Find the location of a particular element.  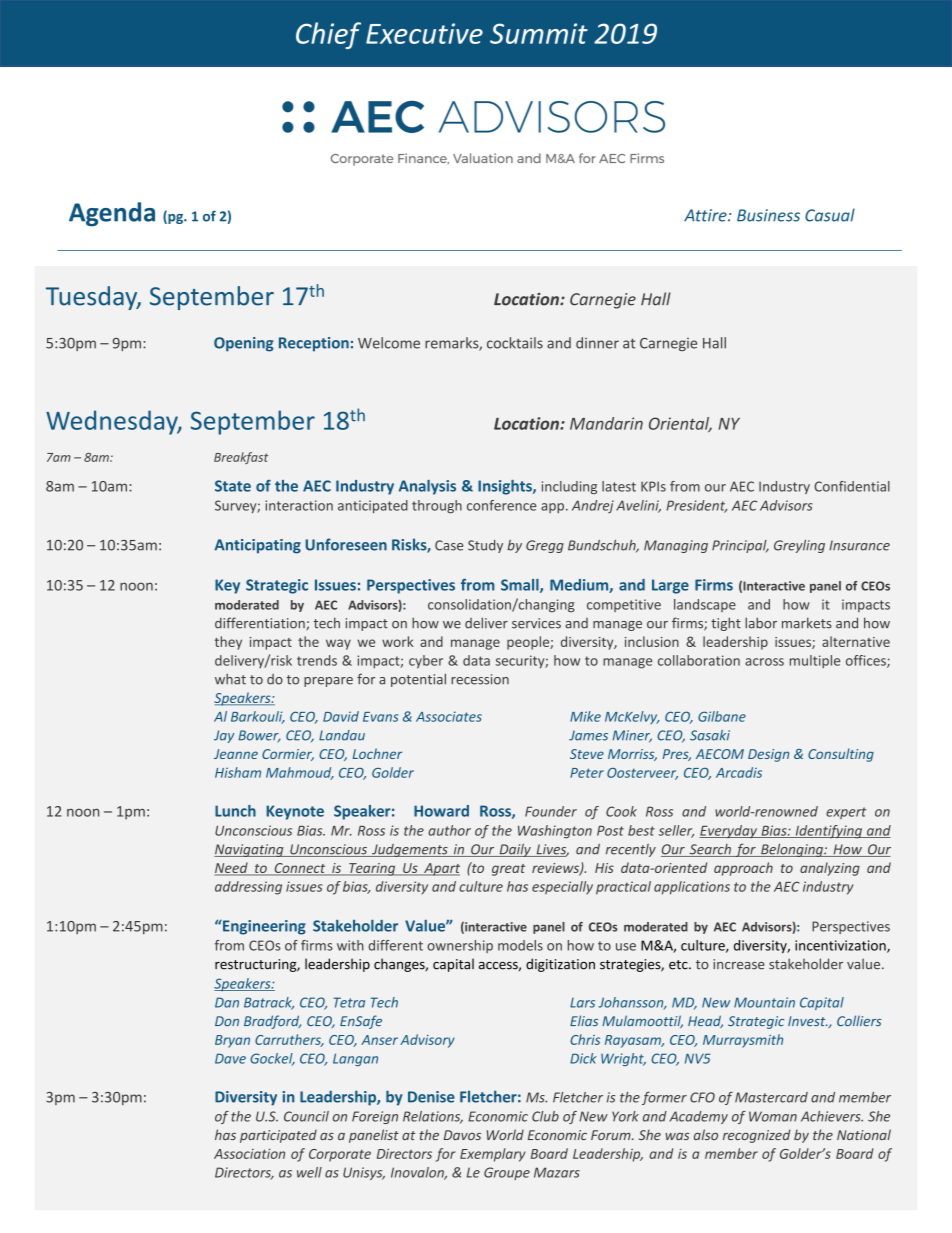

Summit is located at coordinates (539, 33).
